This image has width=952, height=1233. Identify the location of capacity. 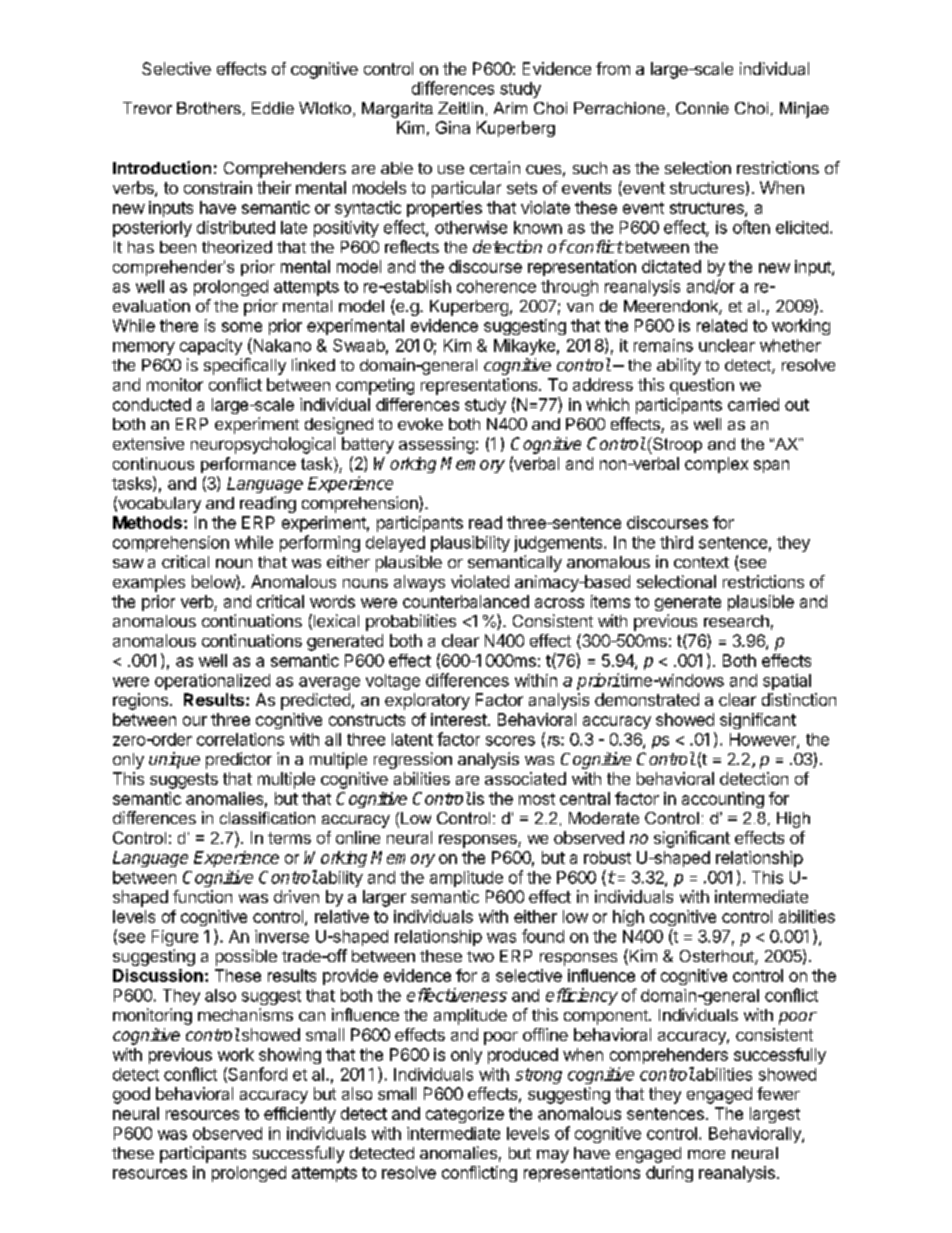
(211, 347).
